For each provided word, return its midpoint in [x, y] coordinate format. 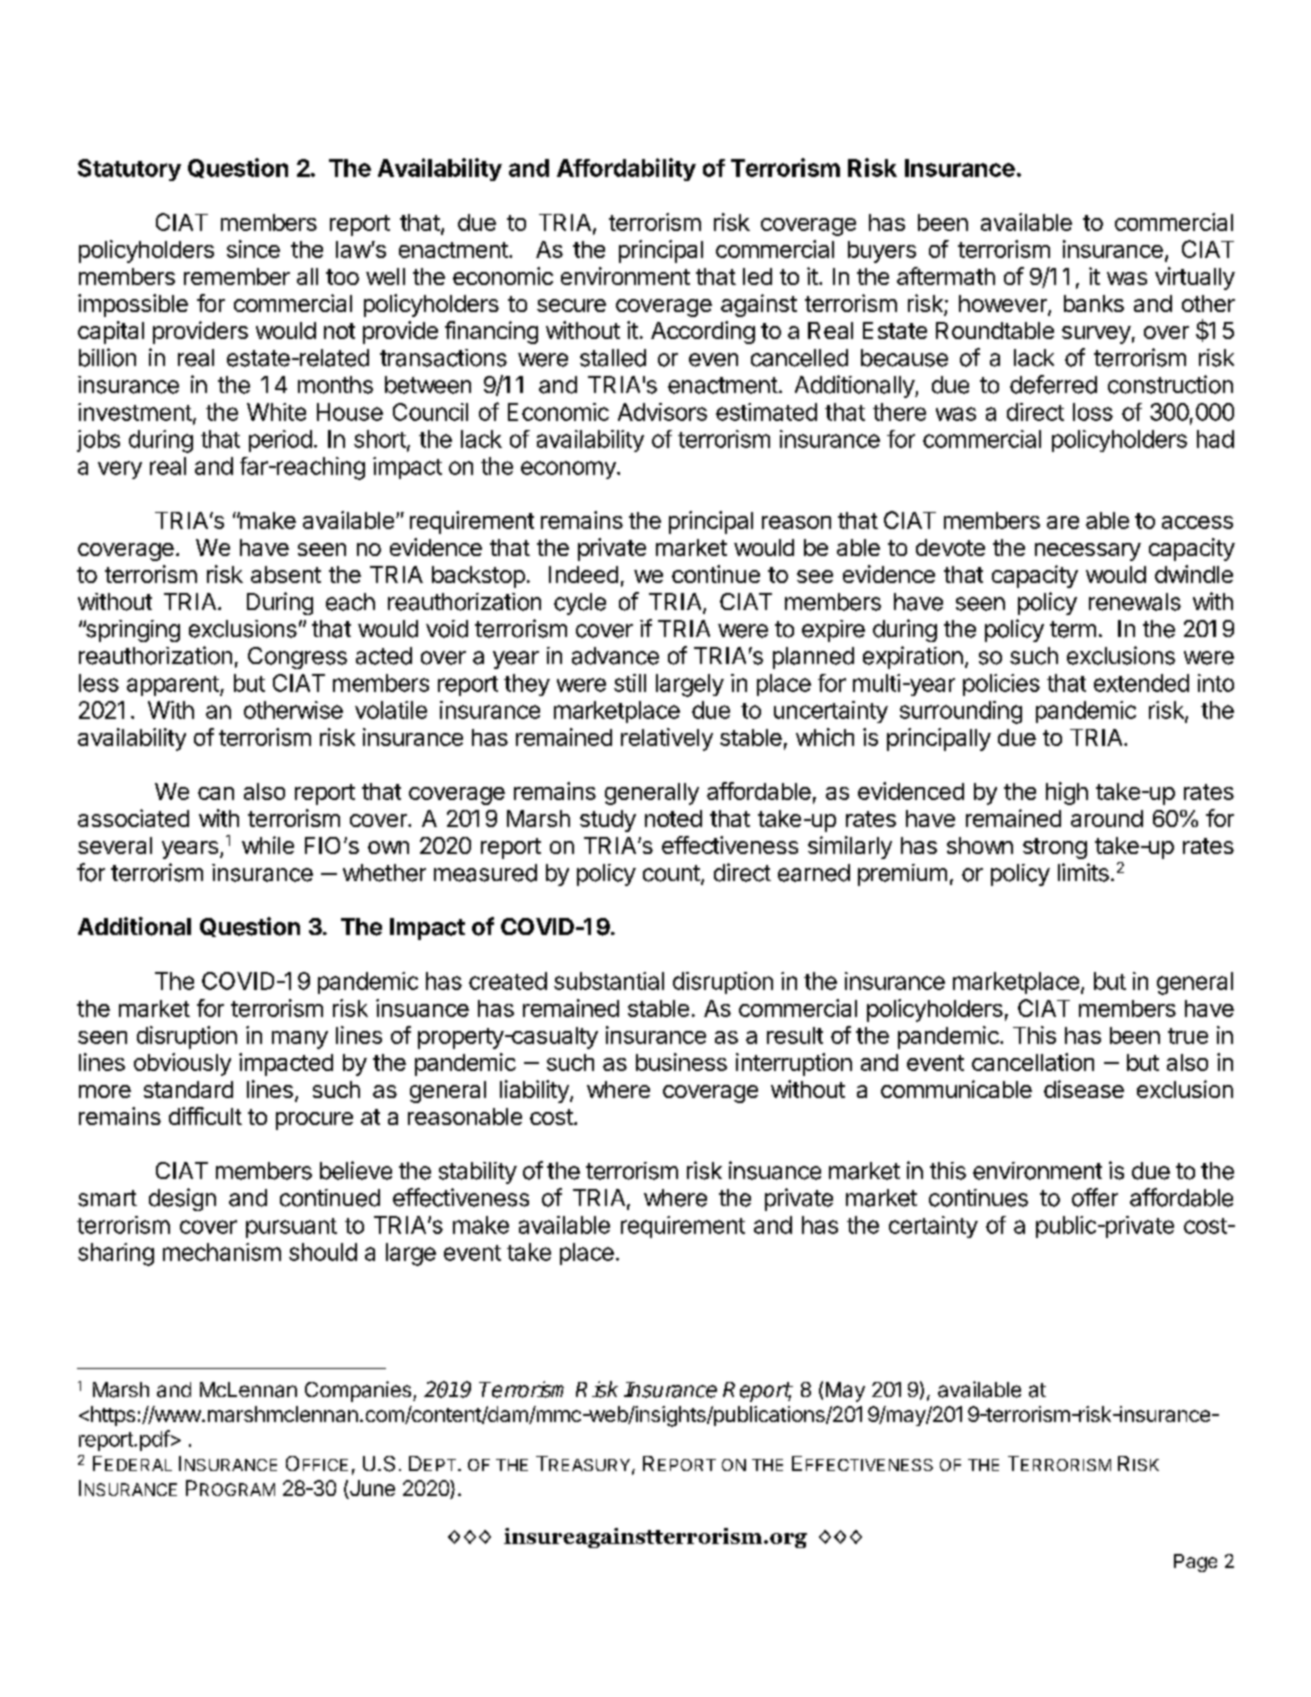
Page [1195, 1563]
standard [188, 1089]
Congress [297, 658]
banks [1094, 303]
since [253, 249]
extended [1141, 683]
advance [615, 656]
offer [1095, 1197]
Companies [359, 1391]
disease [1084, 1089]
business [681, 1062]
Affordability [626, 169]
